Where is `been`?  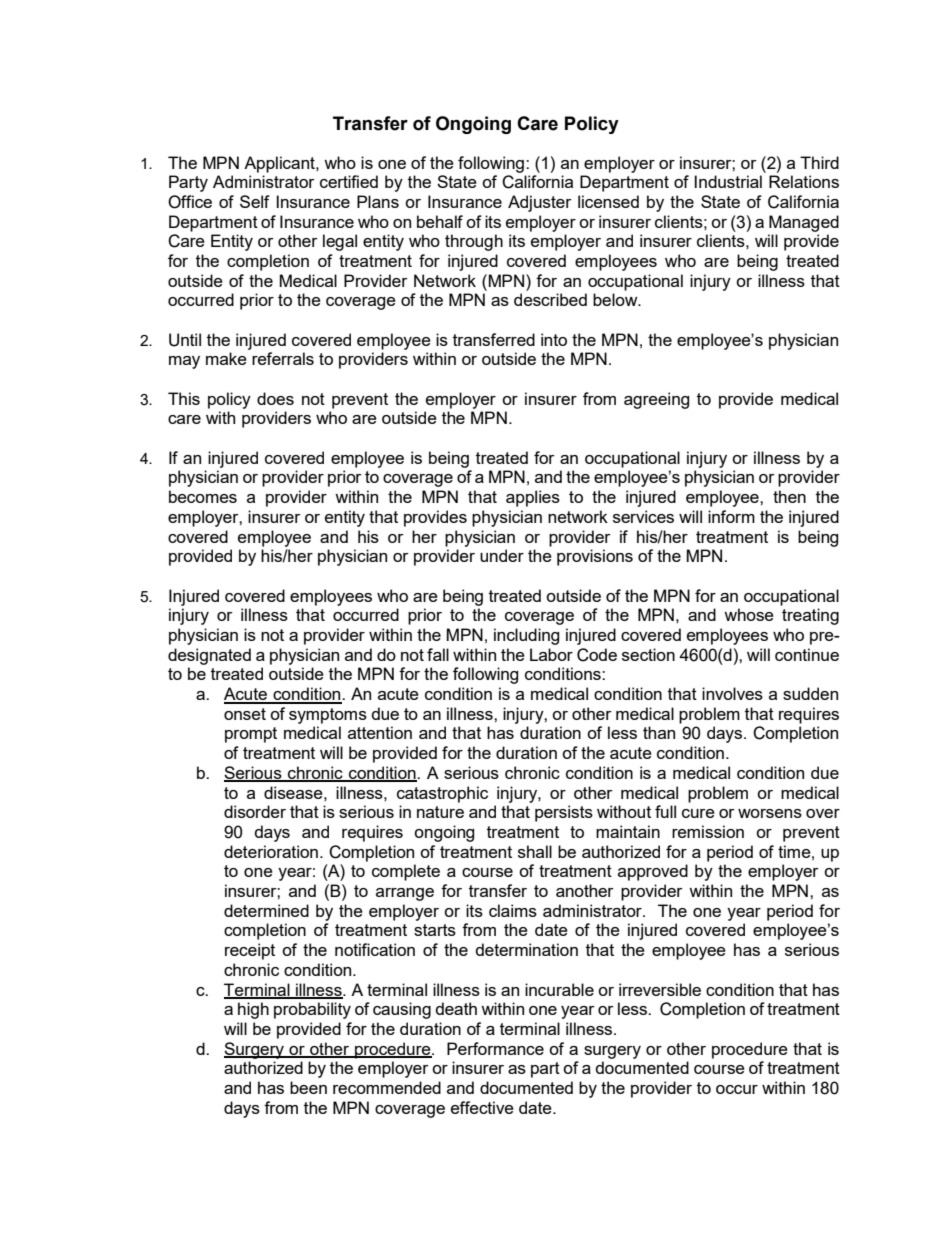
been is located at coordinates (308, 1087).
